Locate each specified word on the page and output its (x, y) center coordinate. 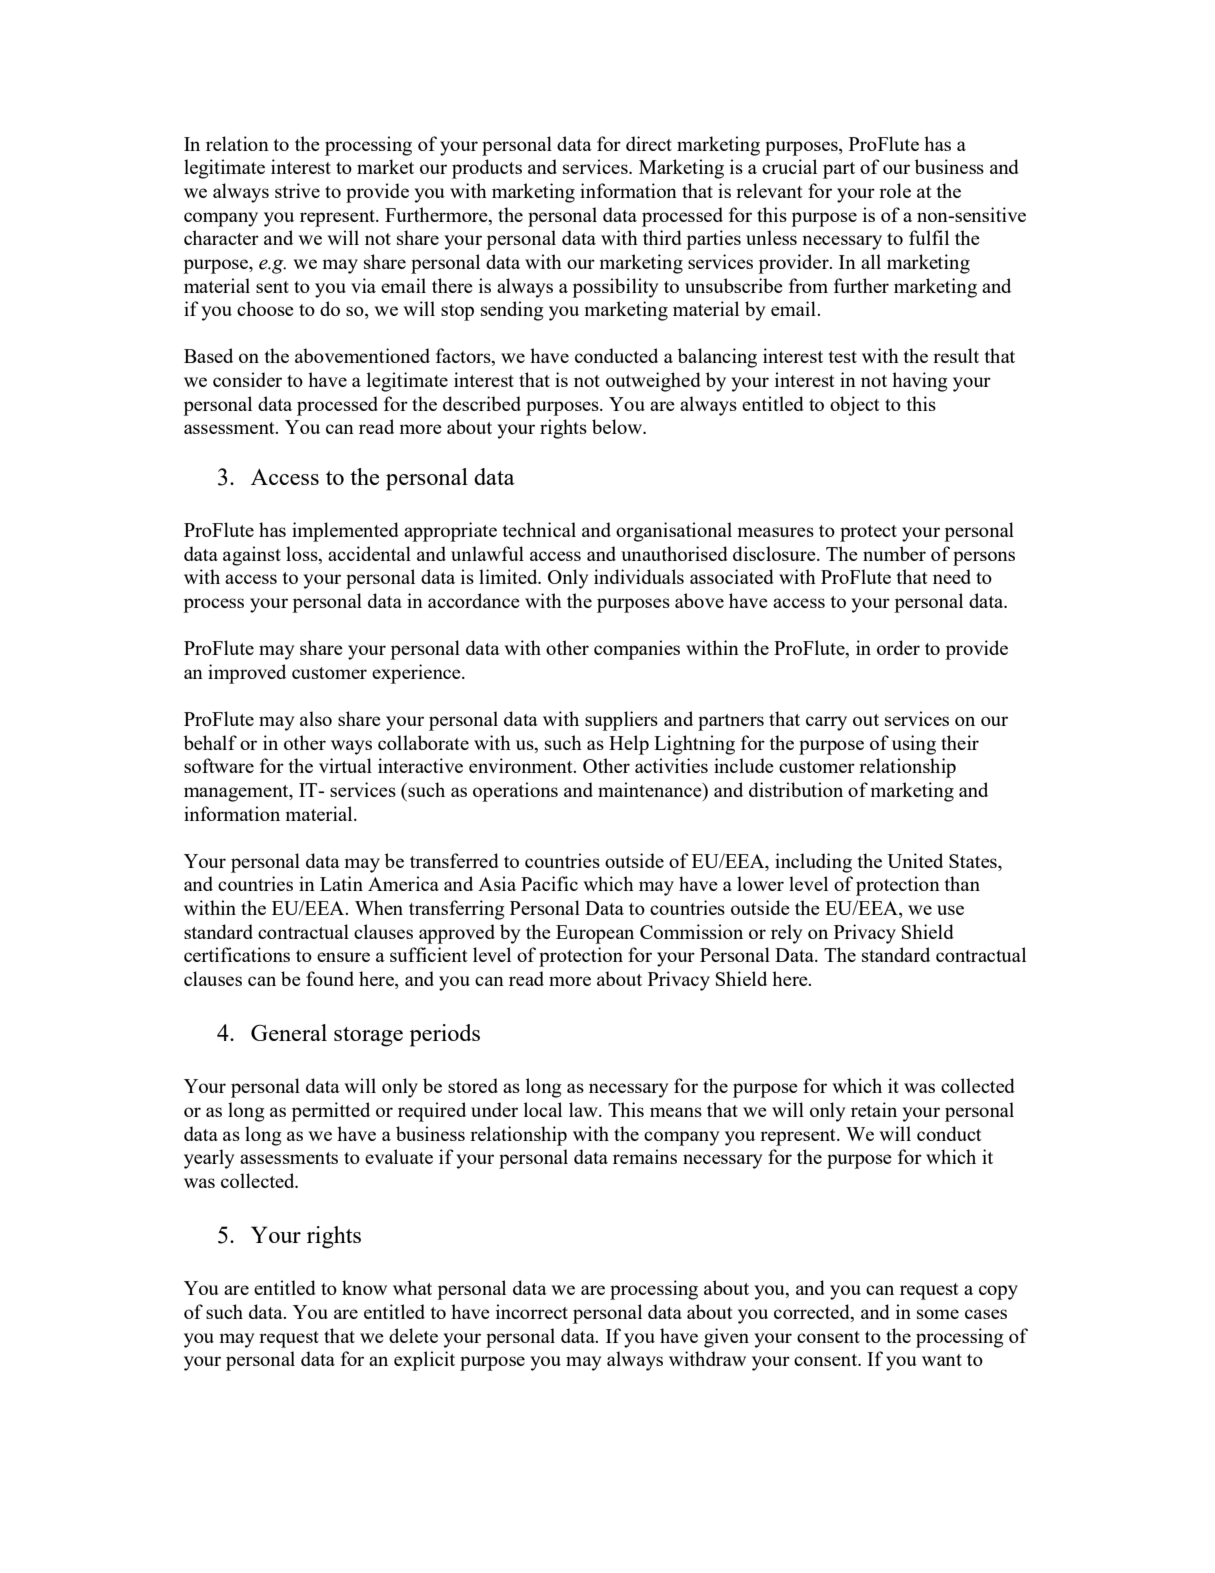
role (895, 190)
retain (874, 1109)
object (855, 406)
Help (629, 745)
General (289, 1032)
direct (649, 143)
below (618, 426)
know (364, 1287)
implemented (345, 532)
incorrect (532, 1311)
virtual (345, 765)
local (543, 1109)
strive (297, 190)
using (914, 745)
